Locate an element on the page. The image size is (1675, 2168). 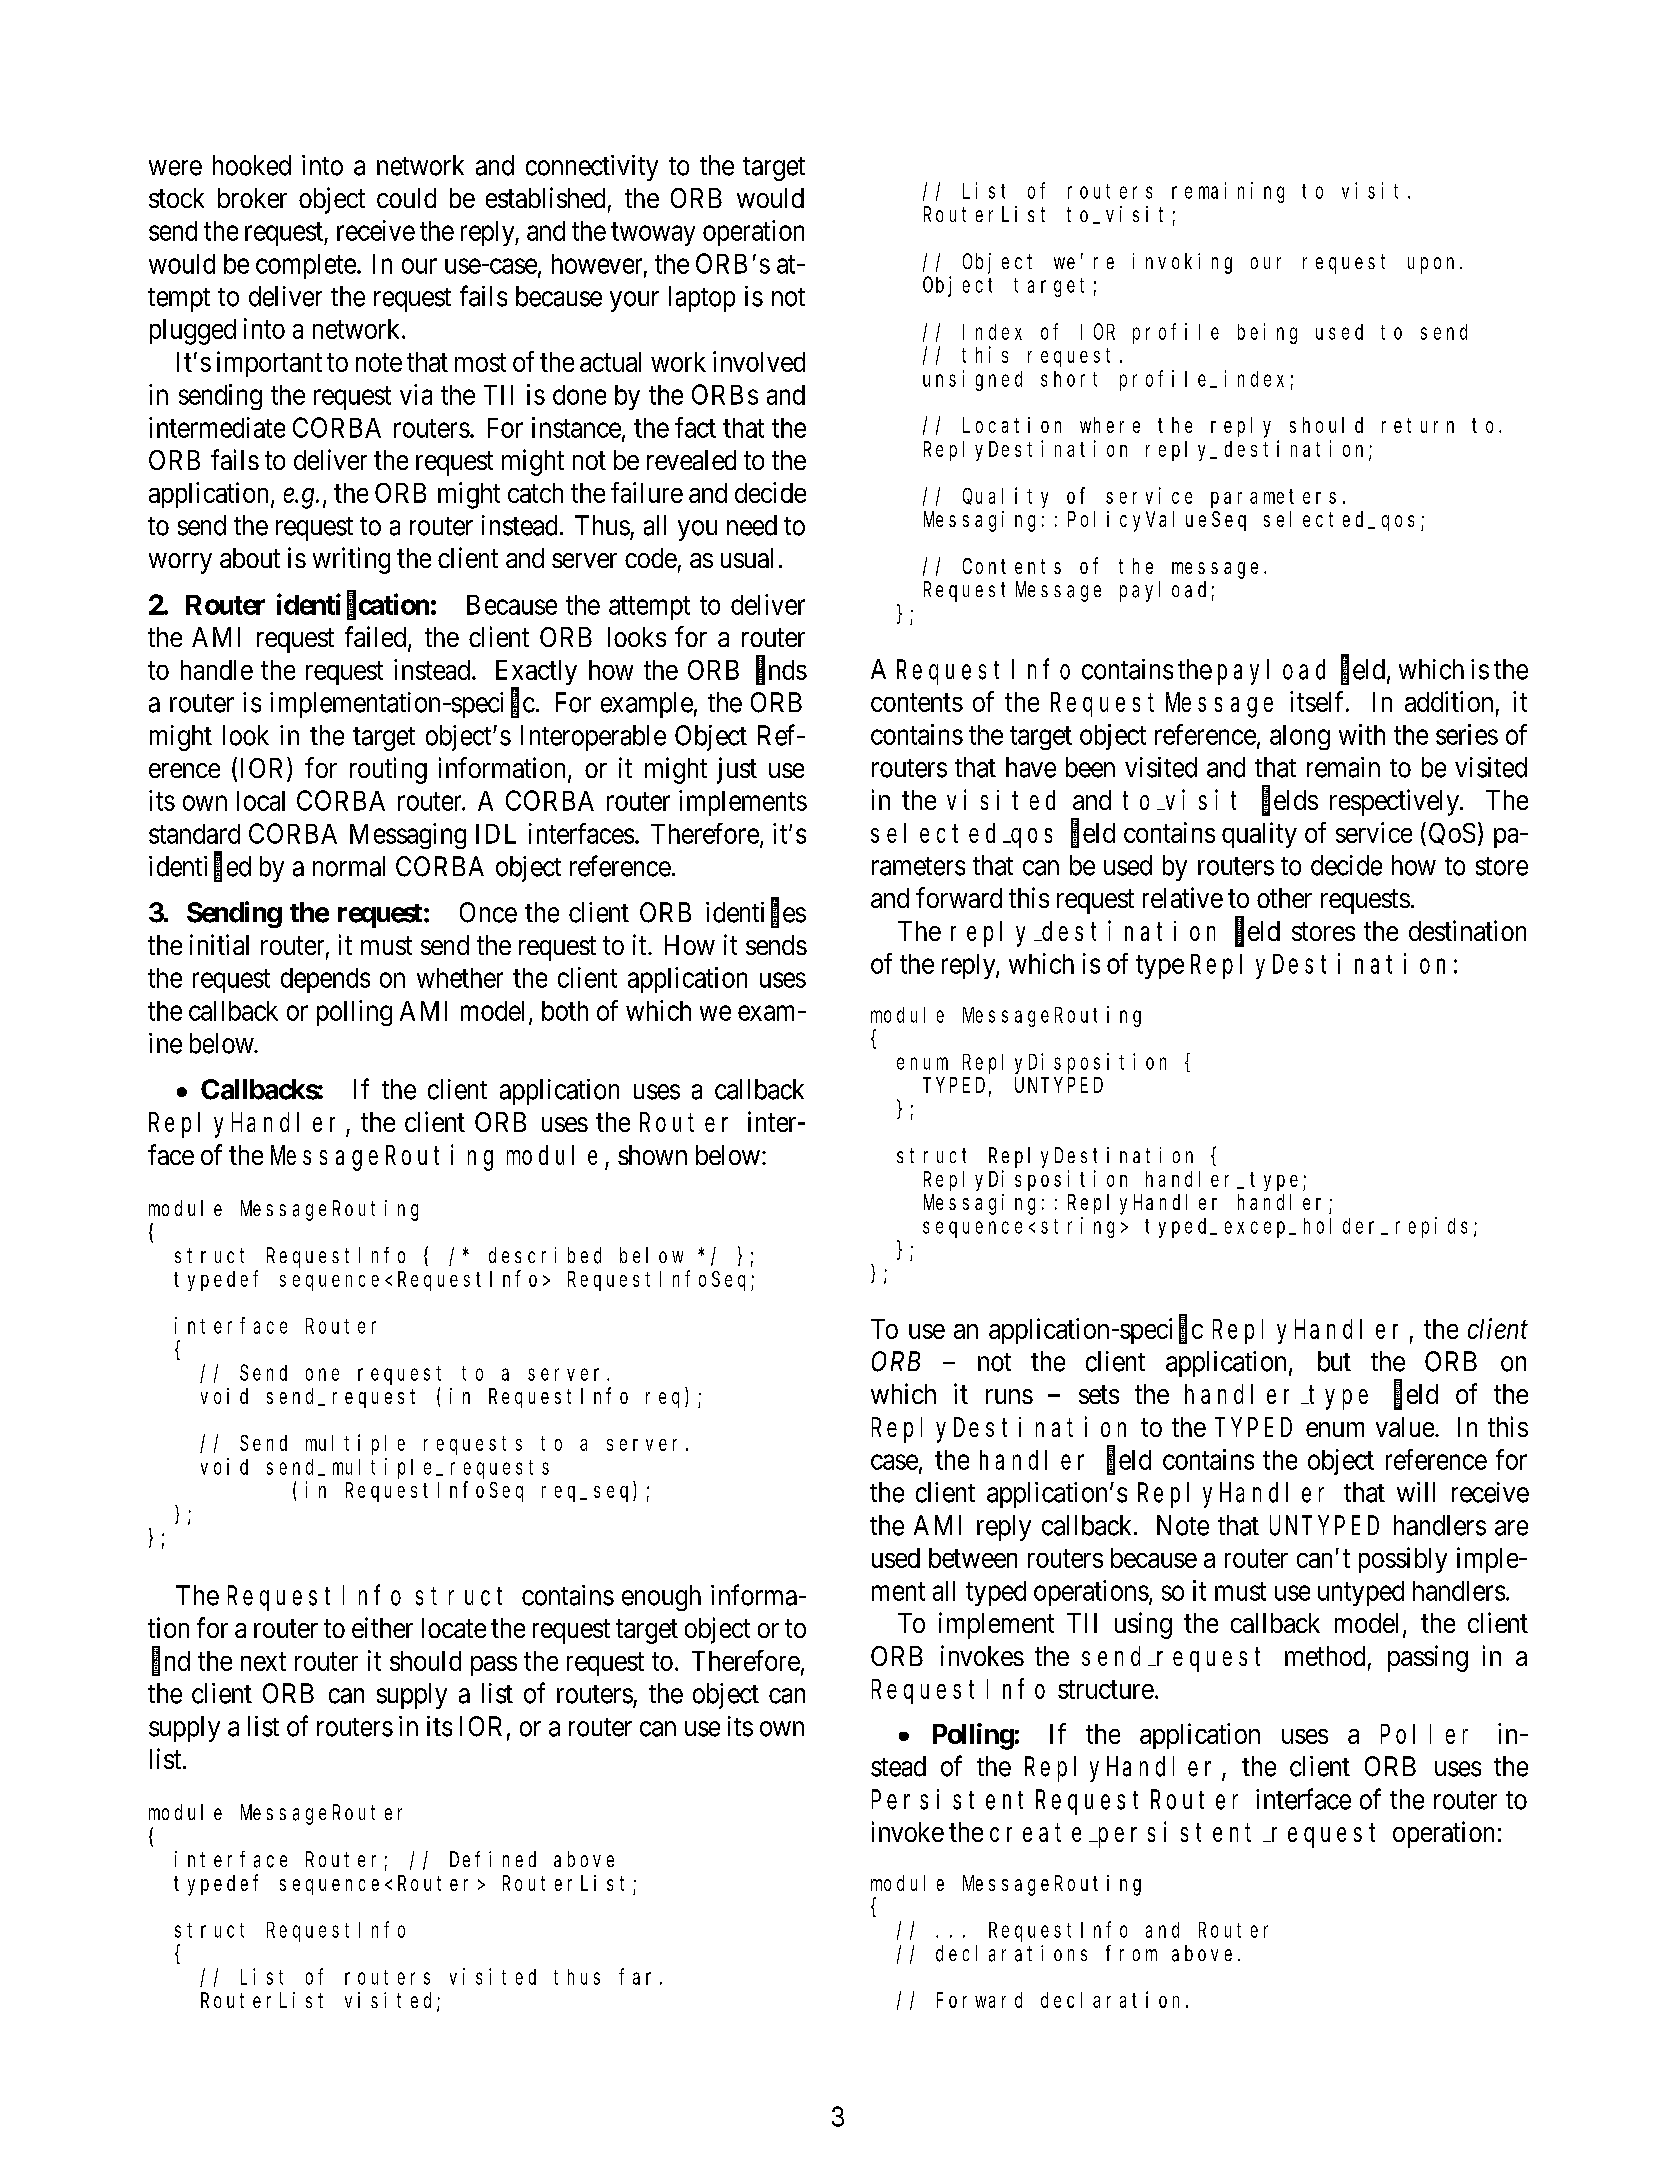
complete is located at coordinates (306, 266).
